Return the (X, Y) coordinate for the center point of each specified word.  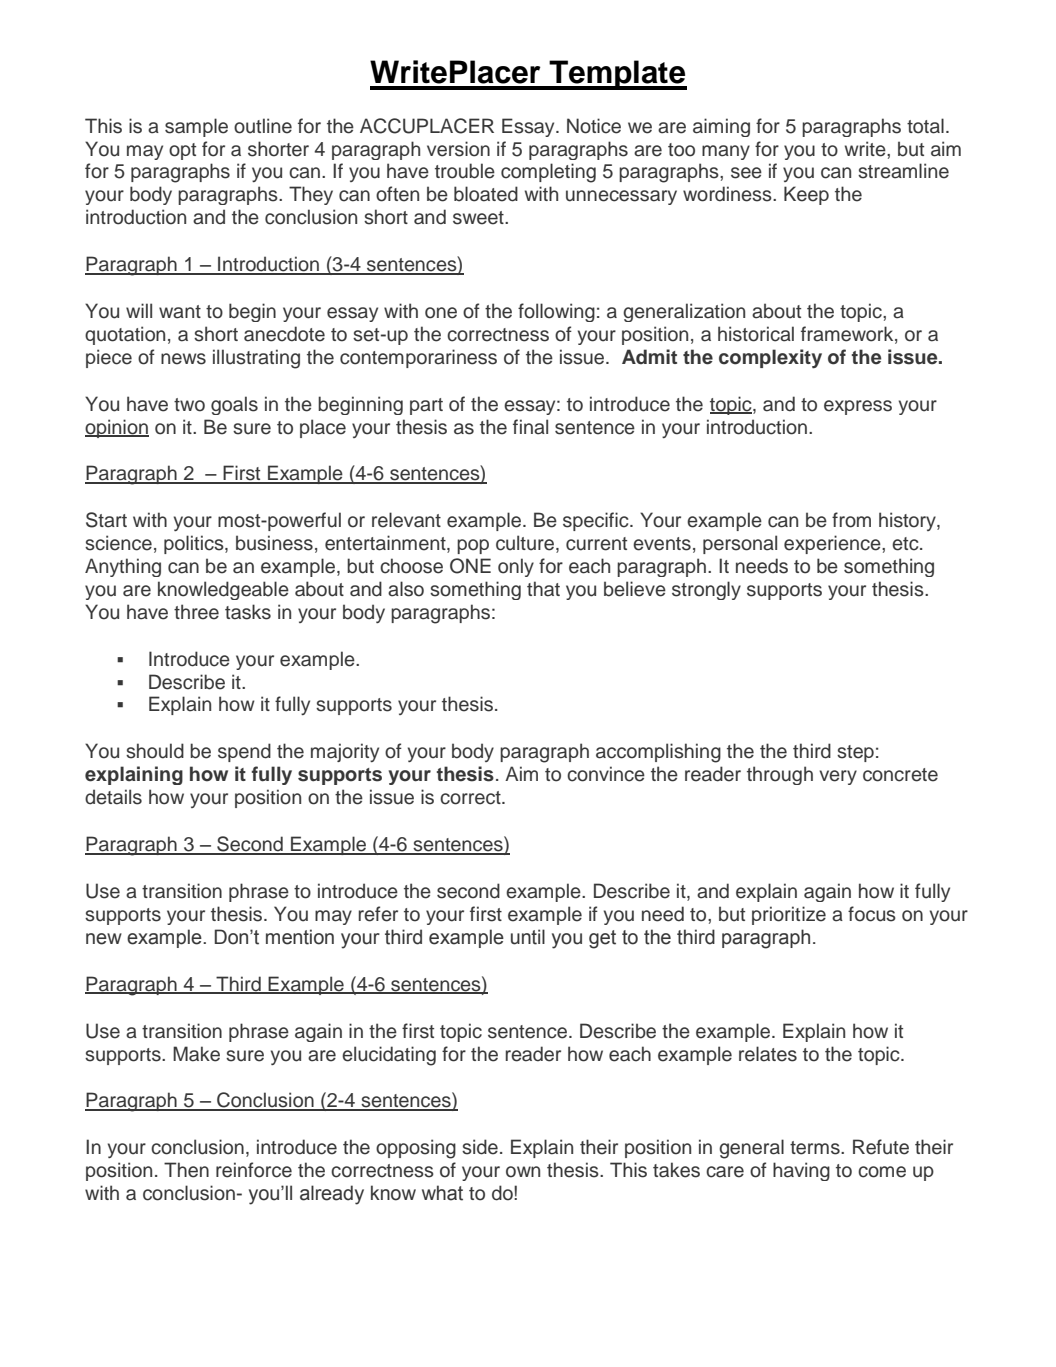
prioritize (789, 915)
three (196, 612)
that (543, 589)
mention (300, 937)
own (523, 1172)
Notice (594, 126)
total (925, 126)
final (530, 427)
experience (833, 544)
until (528, 937)
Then (186, 1170)
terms (816, 1148)
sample (196, 127)
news (183, 359)
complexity (770, 359)
